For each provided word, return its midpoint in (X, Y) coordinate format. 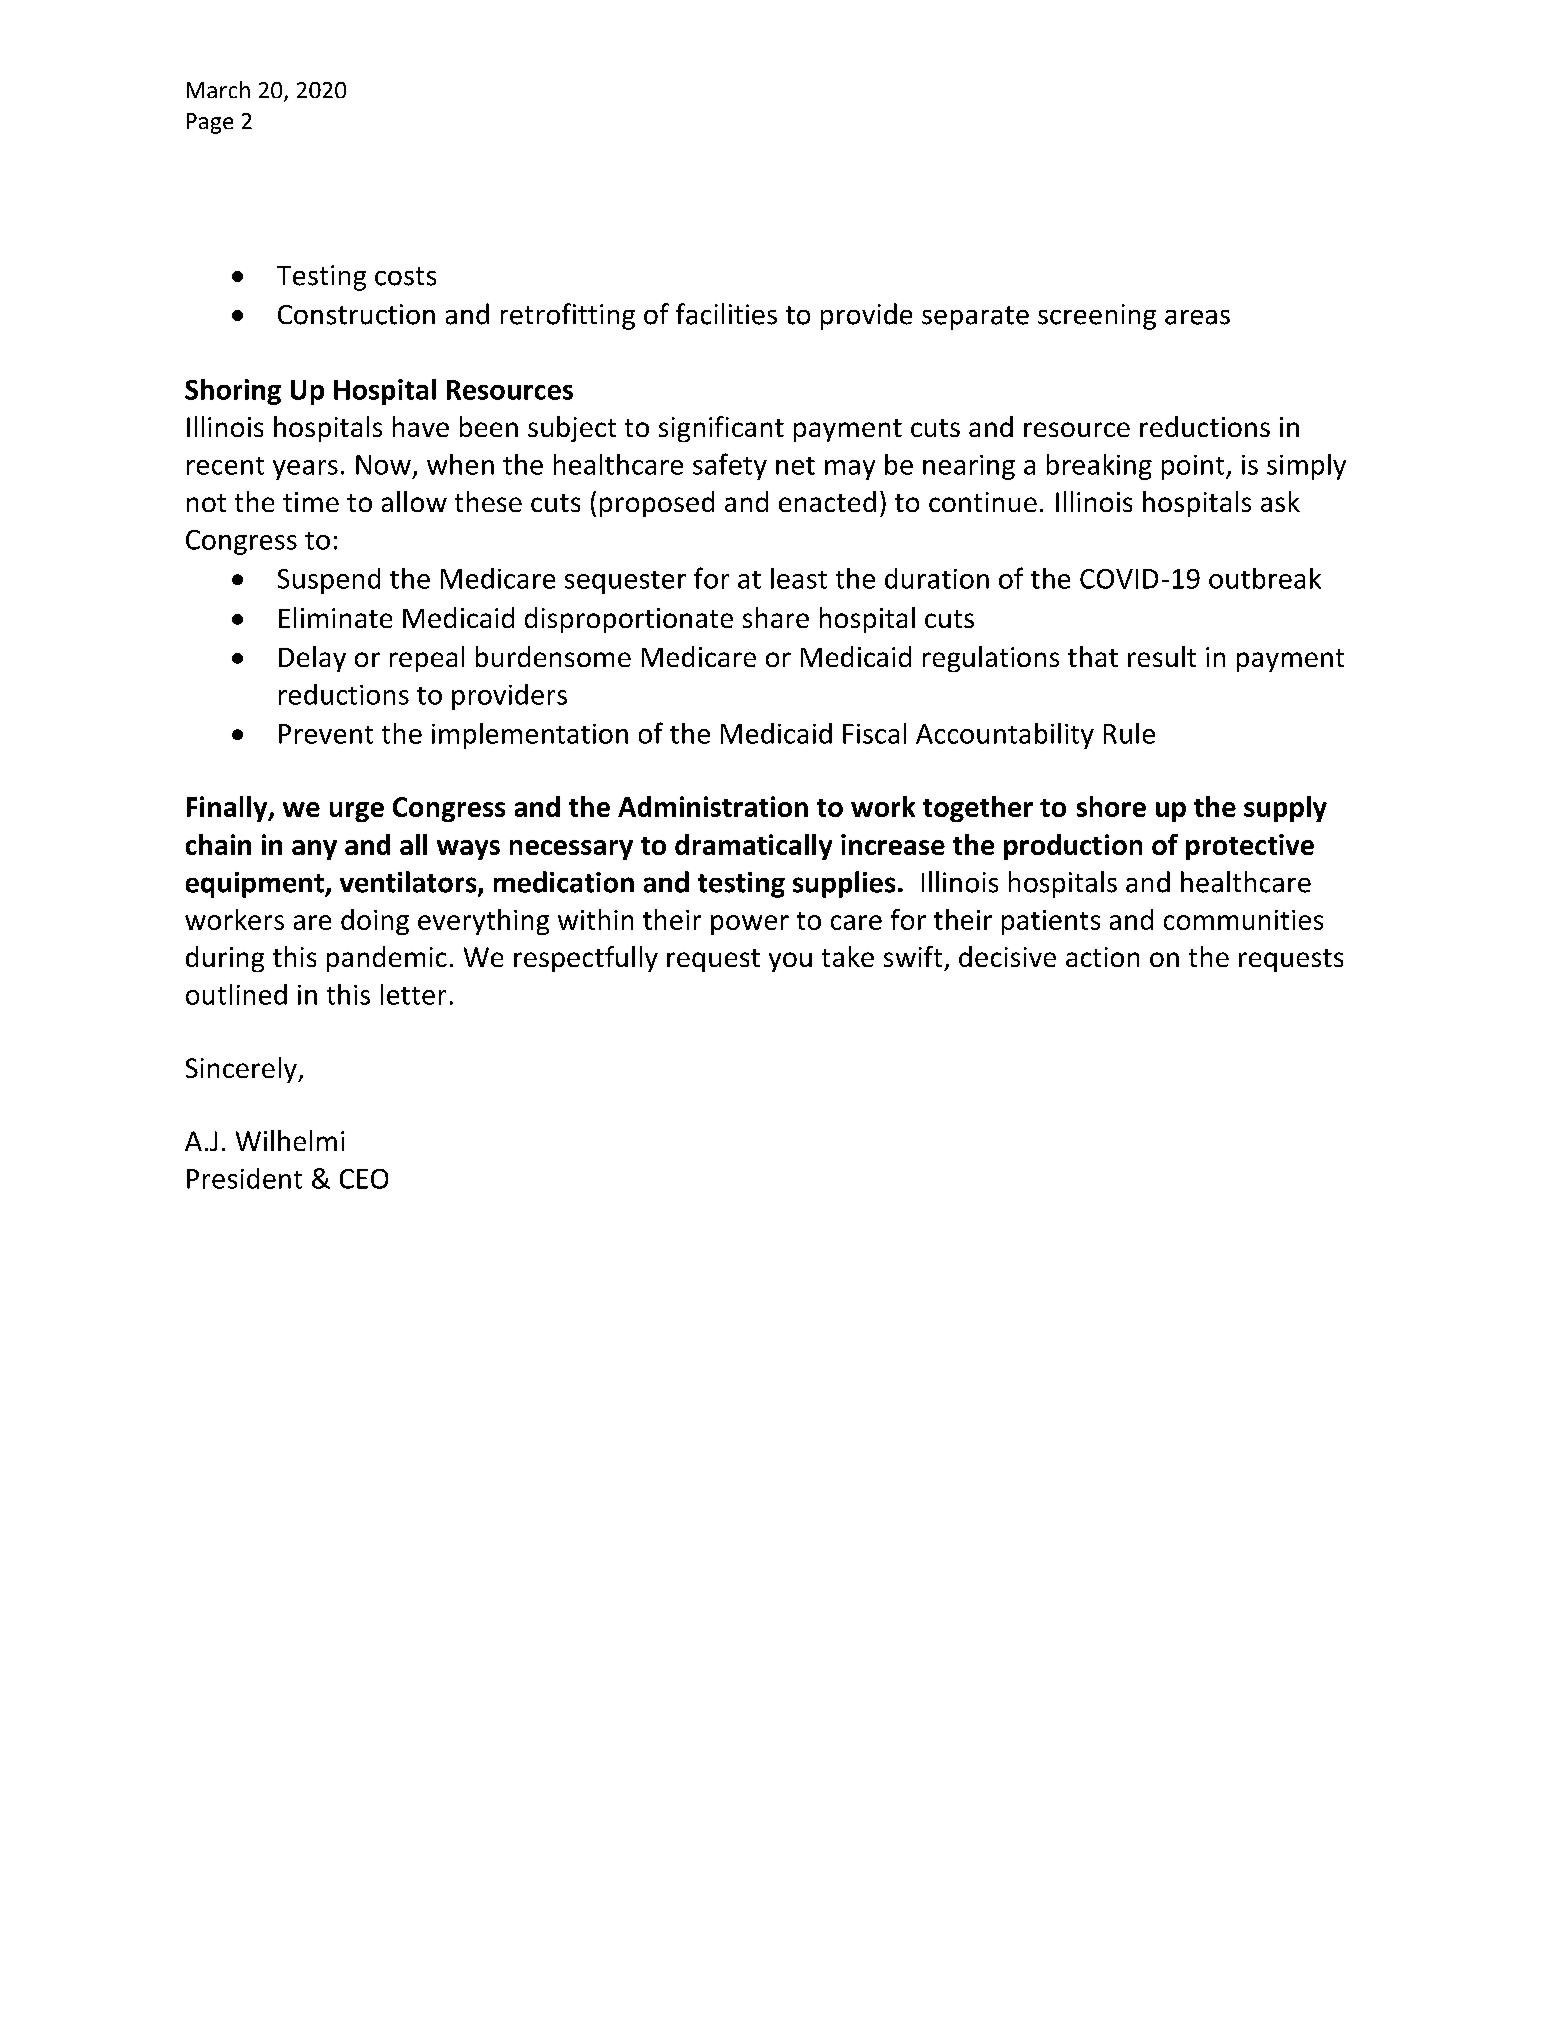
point (1194, 467)
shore (1111, 806)
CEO (364, 1179)
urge (357, 812)
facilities (726, 314)
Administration (713, 806)
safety (730, 466)
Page (210, 123)
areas (1197, 317)
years (305, 470)
